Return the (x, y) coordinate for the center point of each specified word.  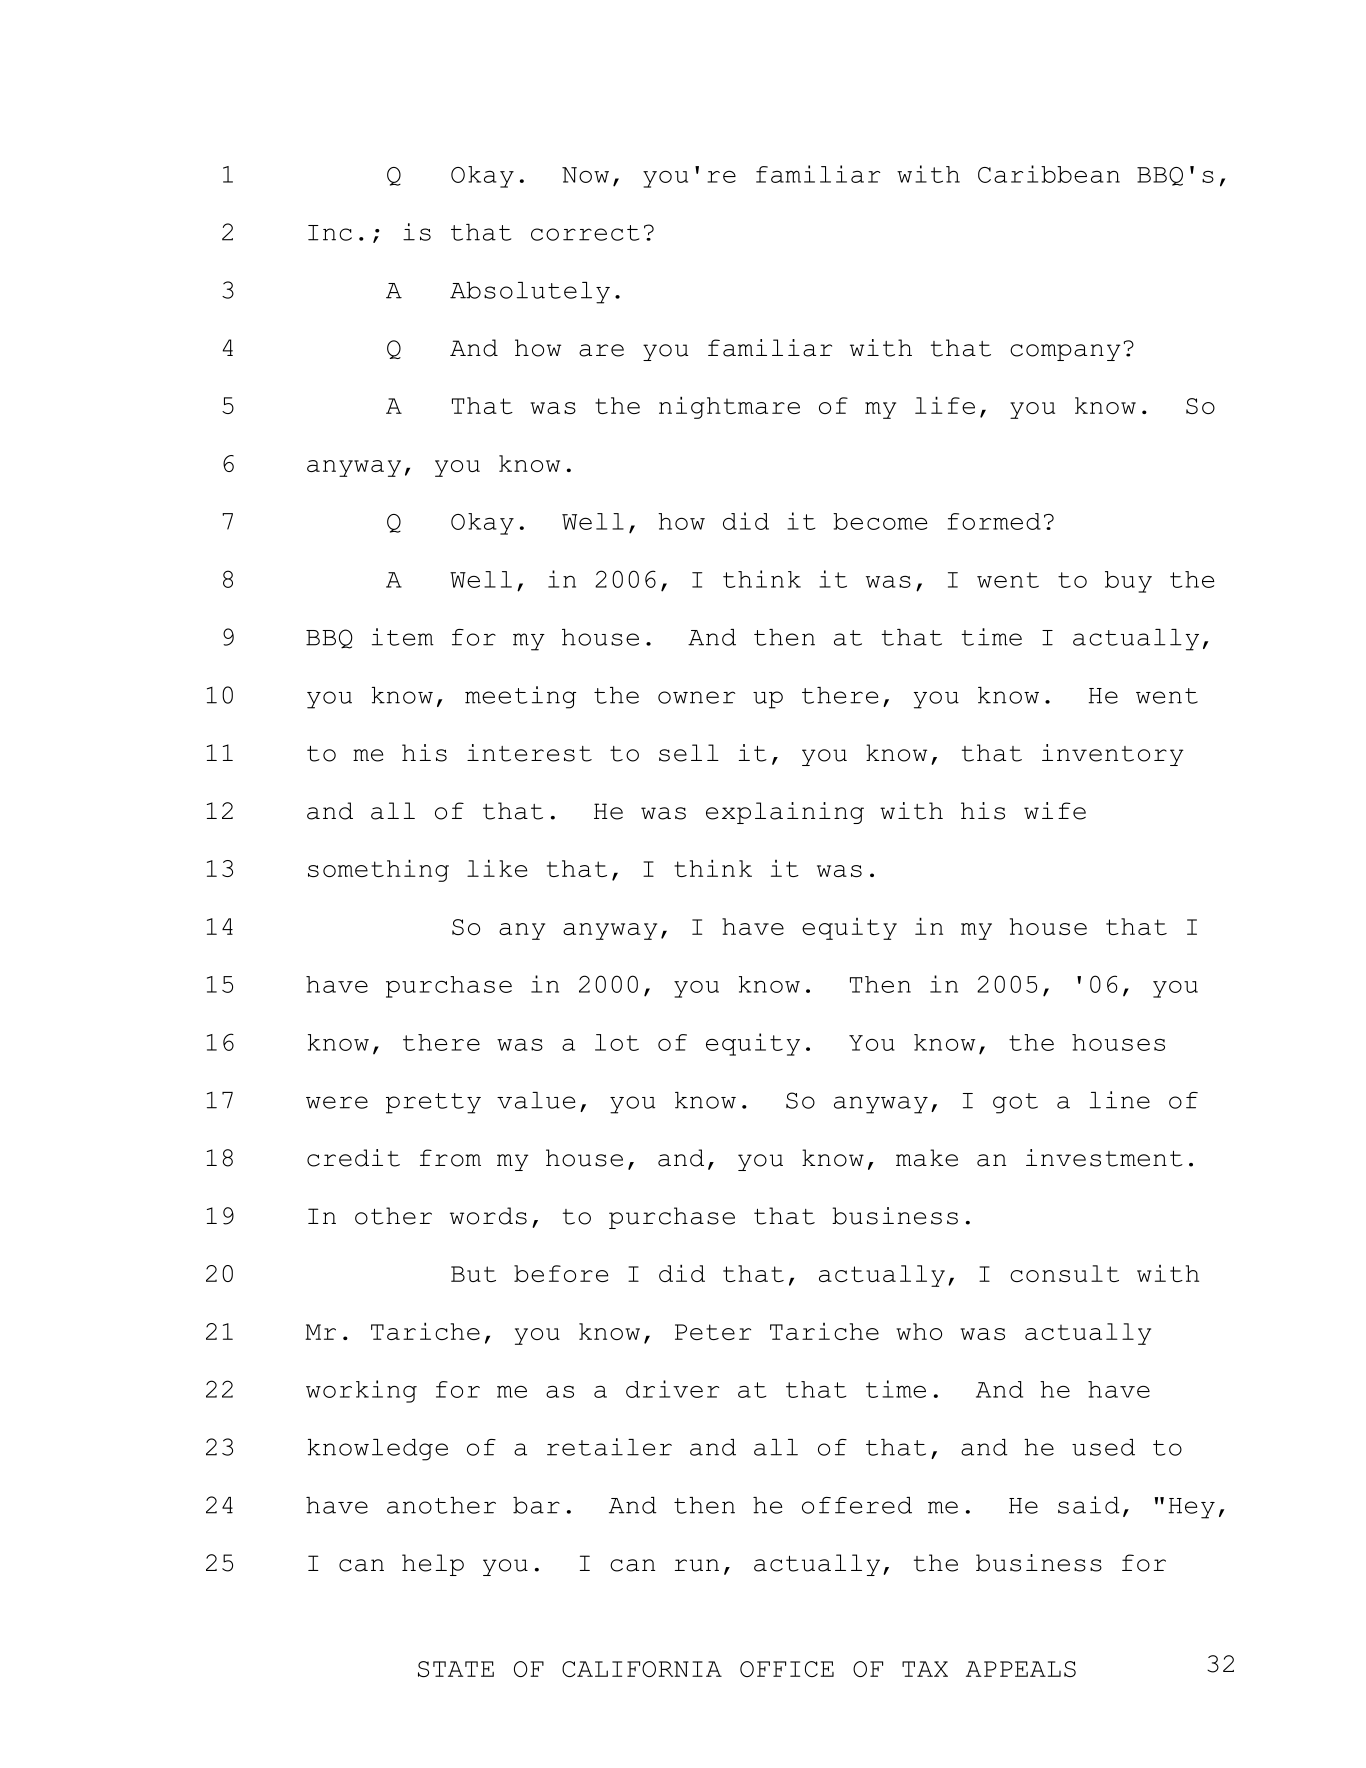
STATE (456, 1669)
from (450, 1158)
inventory (1113, 755)
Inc (330, 233)
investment (1104, 1158)
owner (696, 697)
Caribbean (1049, 174)
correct (585, 233)
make (927, 1158)
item (403, 637)
